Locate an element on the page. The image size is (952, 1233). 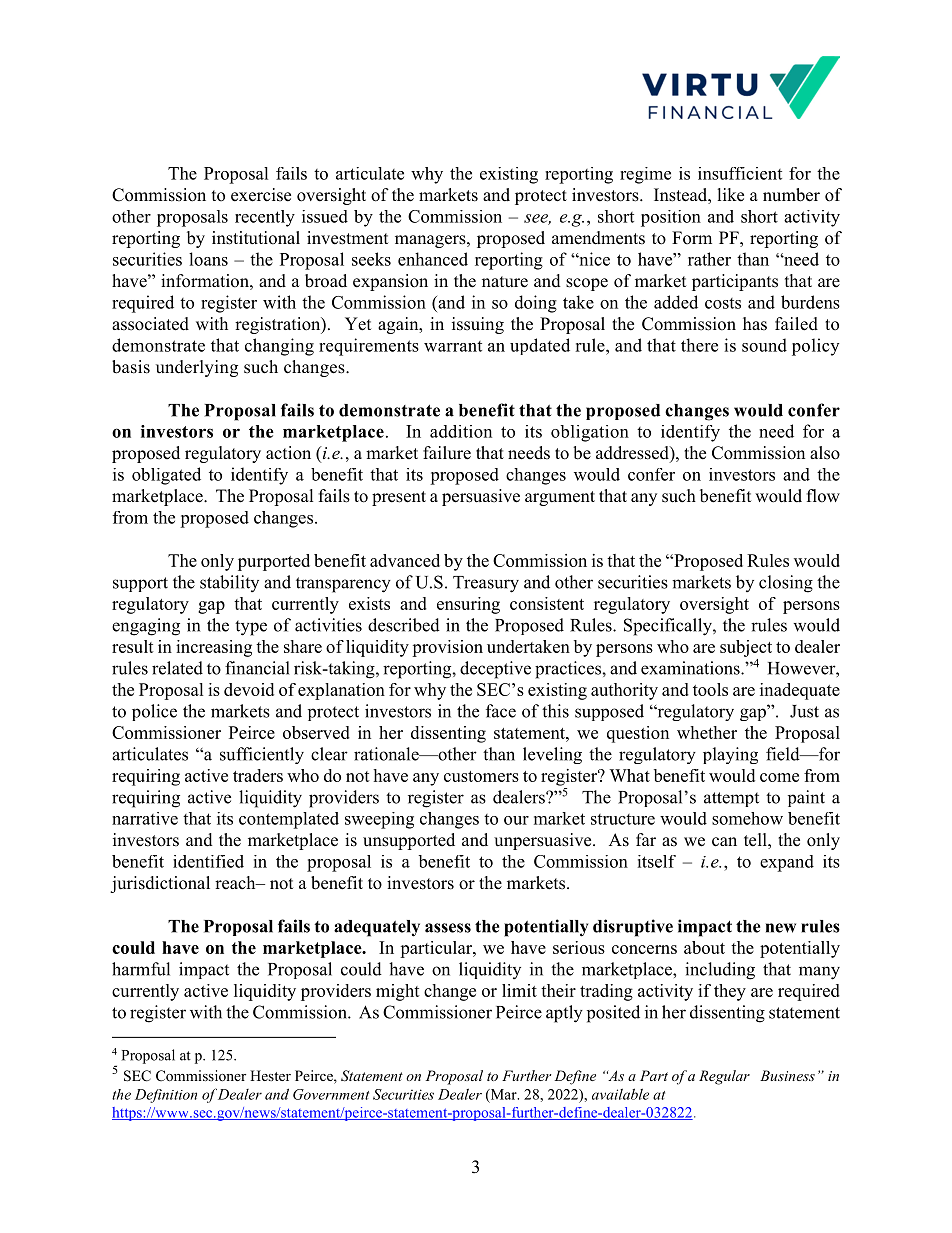
can is located at coordinates (724, 842).
